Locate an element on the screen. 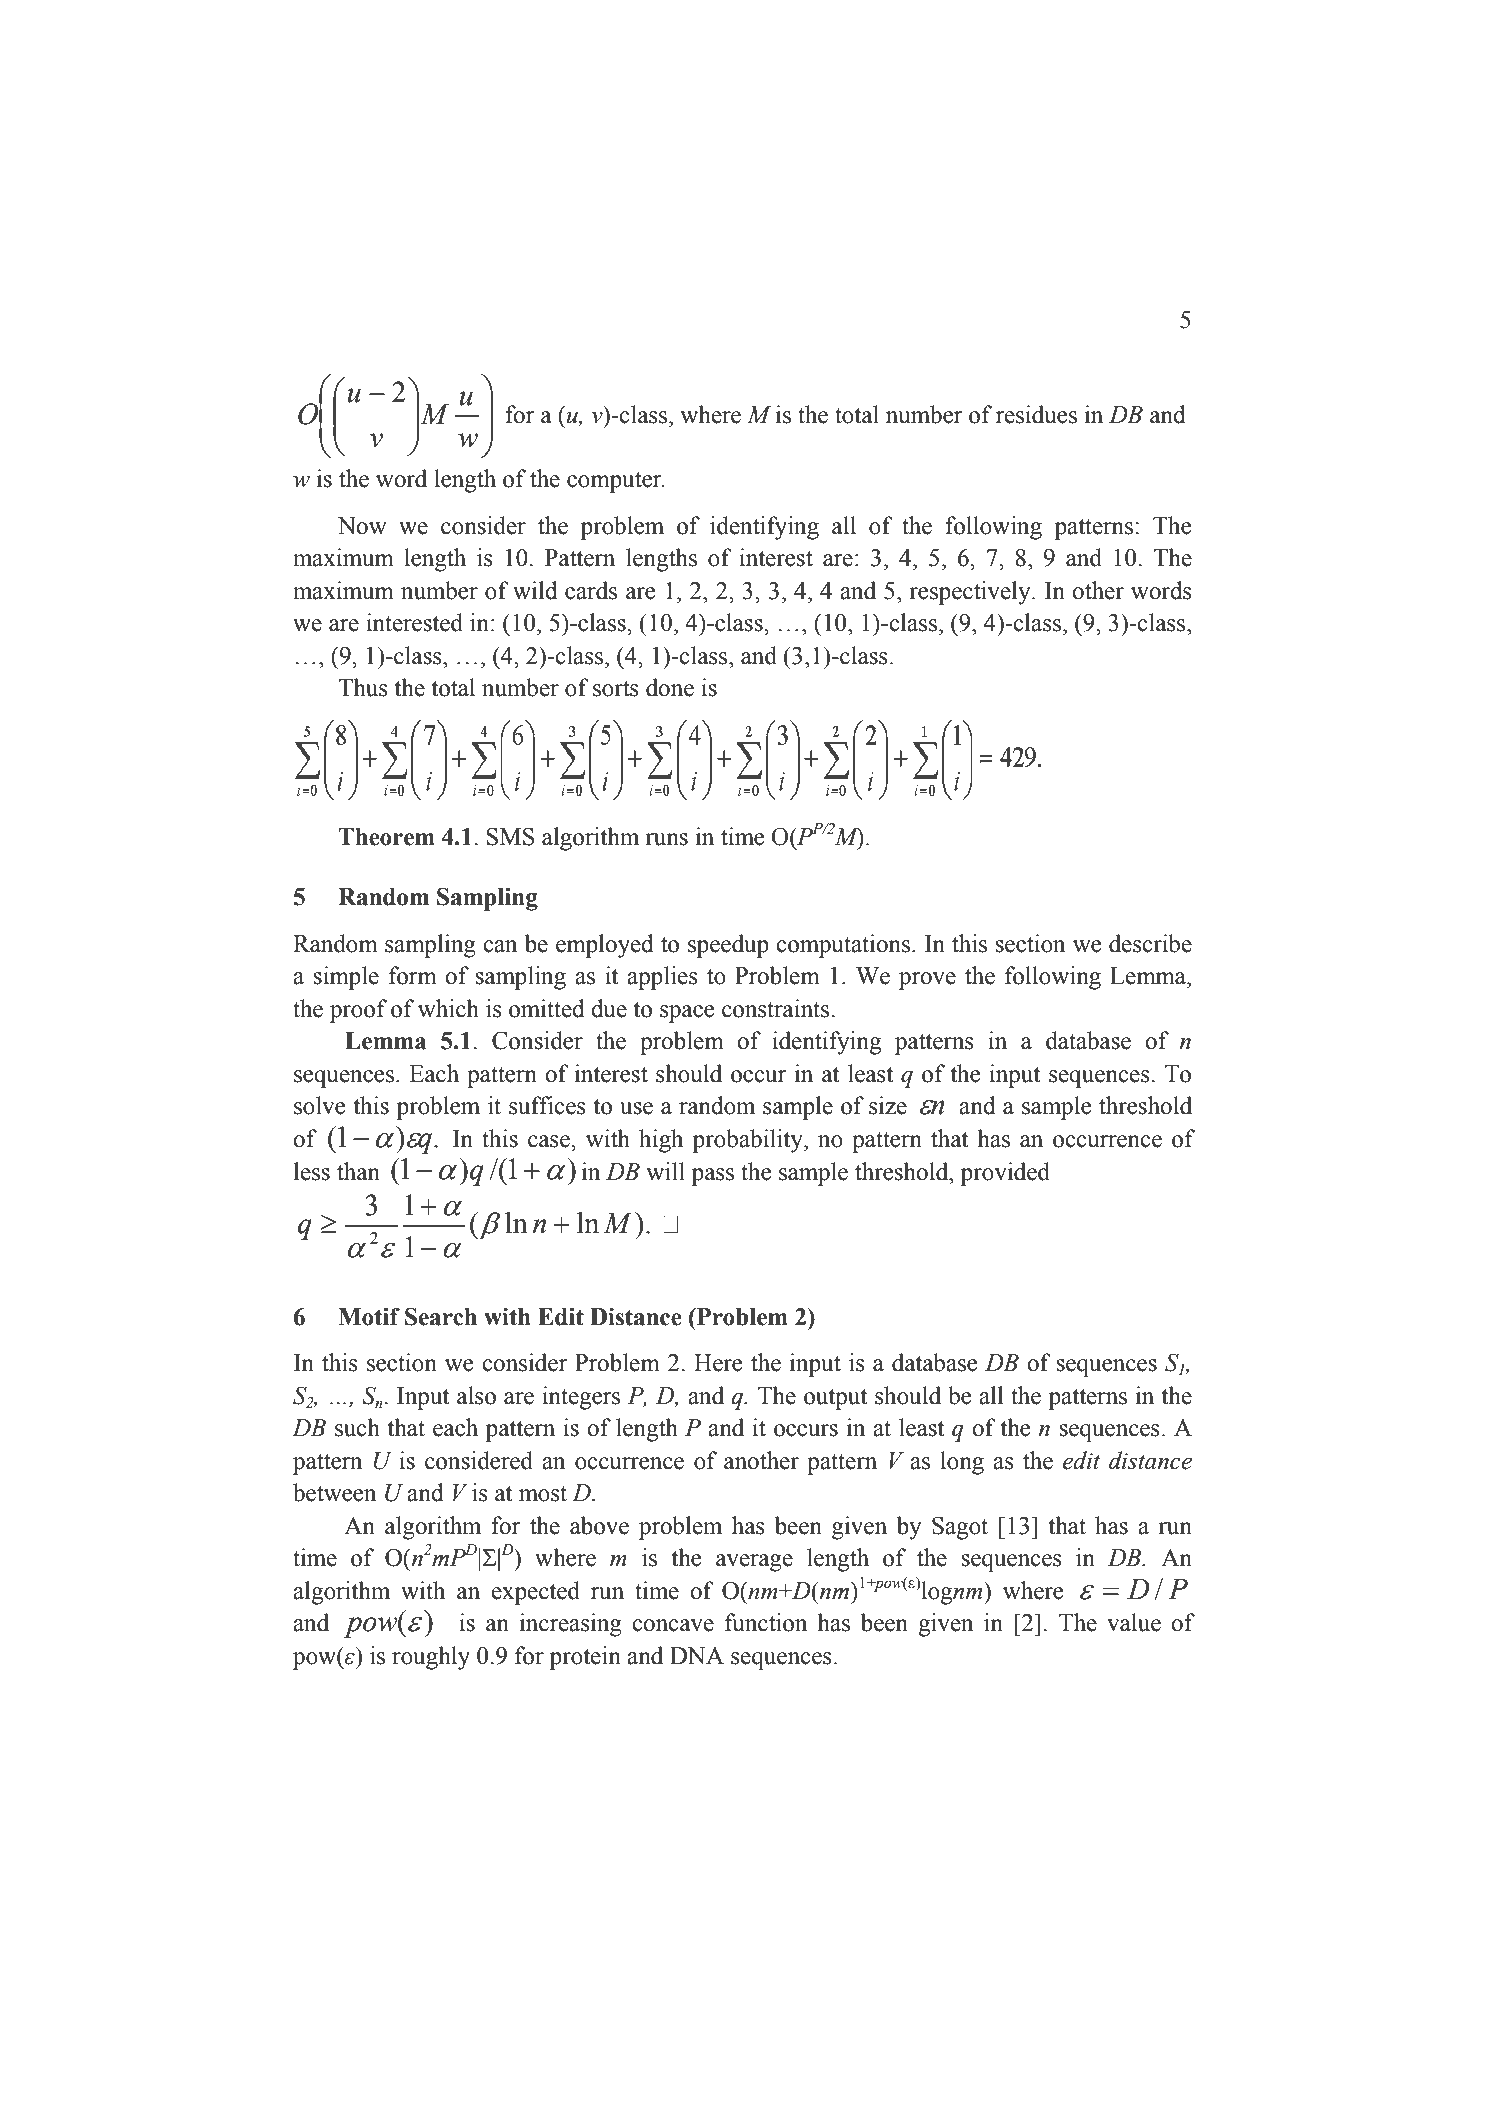 This screenshot has width=1486, height=2103. done is located at coordinates (670, 687).
